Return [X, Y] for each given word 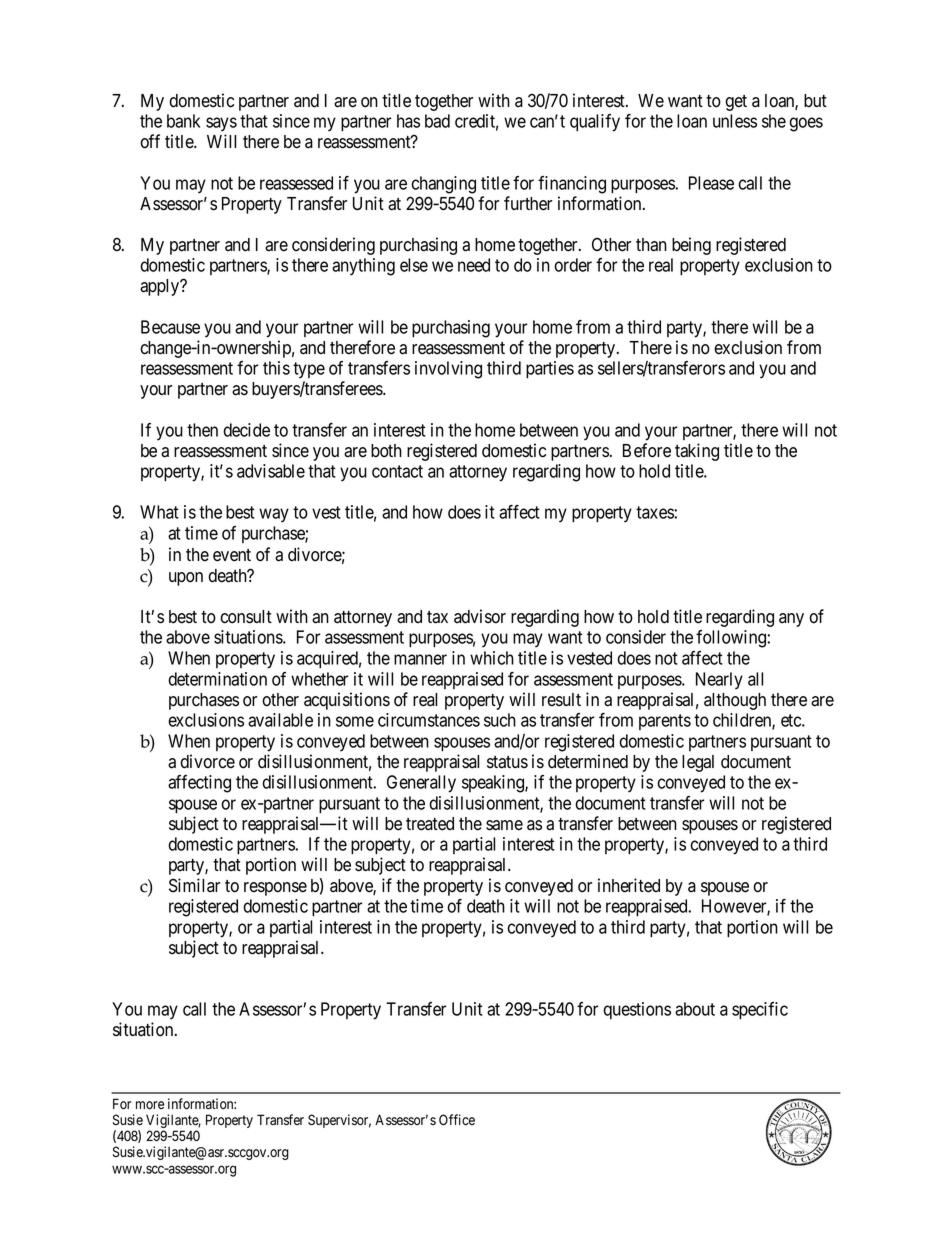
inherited [629, 885]
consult [246, 617]
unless [735, 121]
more [150, 1105]
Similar [194, 885]
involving [448, 370]
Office [457, 1119]
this [276, 368]
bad [437, 121]
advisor [480, 616]
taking [697, 452]
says [221, 124]
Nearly [719, 681]
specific [760, 1011]
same [504, 825]
